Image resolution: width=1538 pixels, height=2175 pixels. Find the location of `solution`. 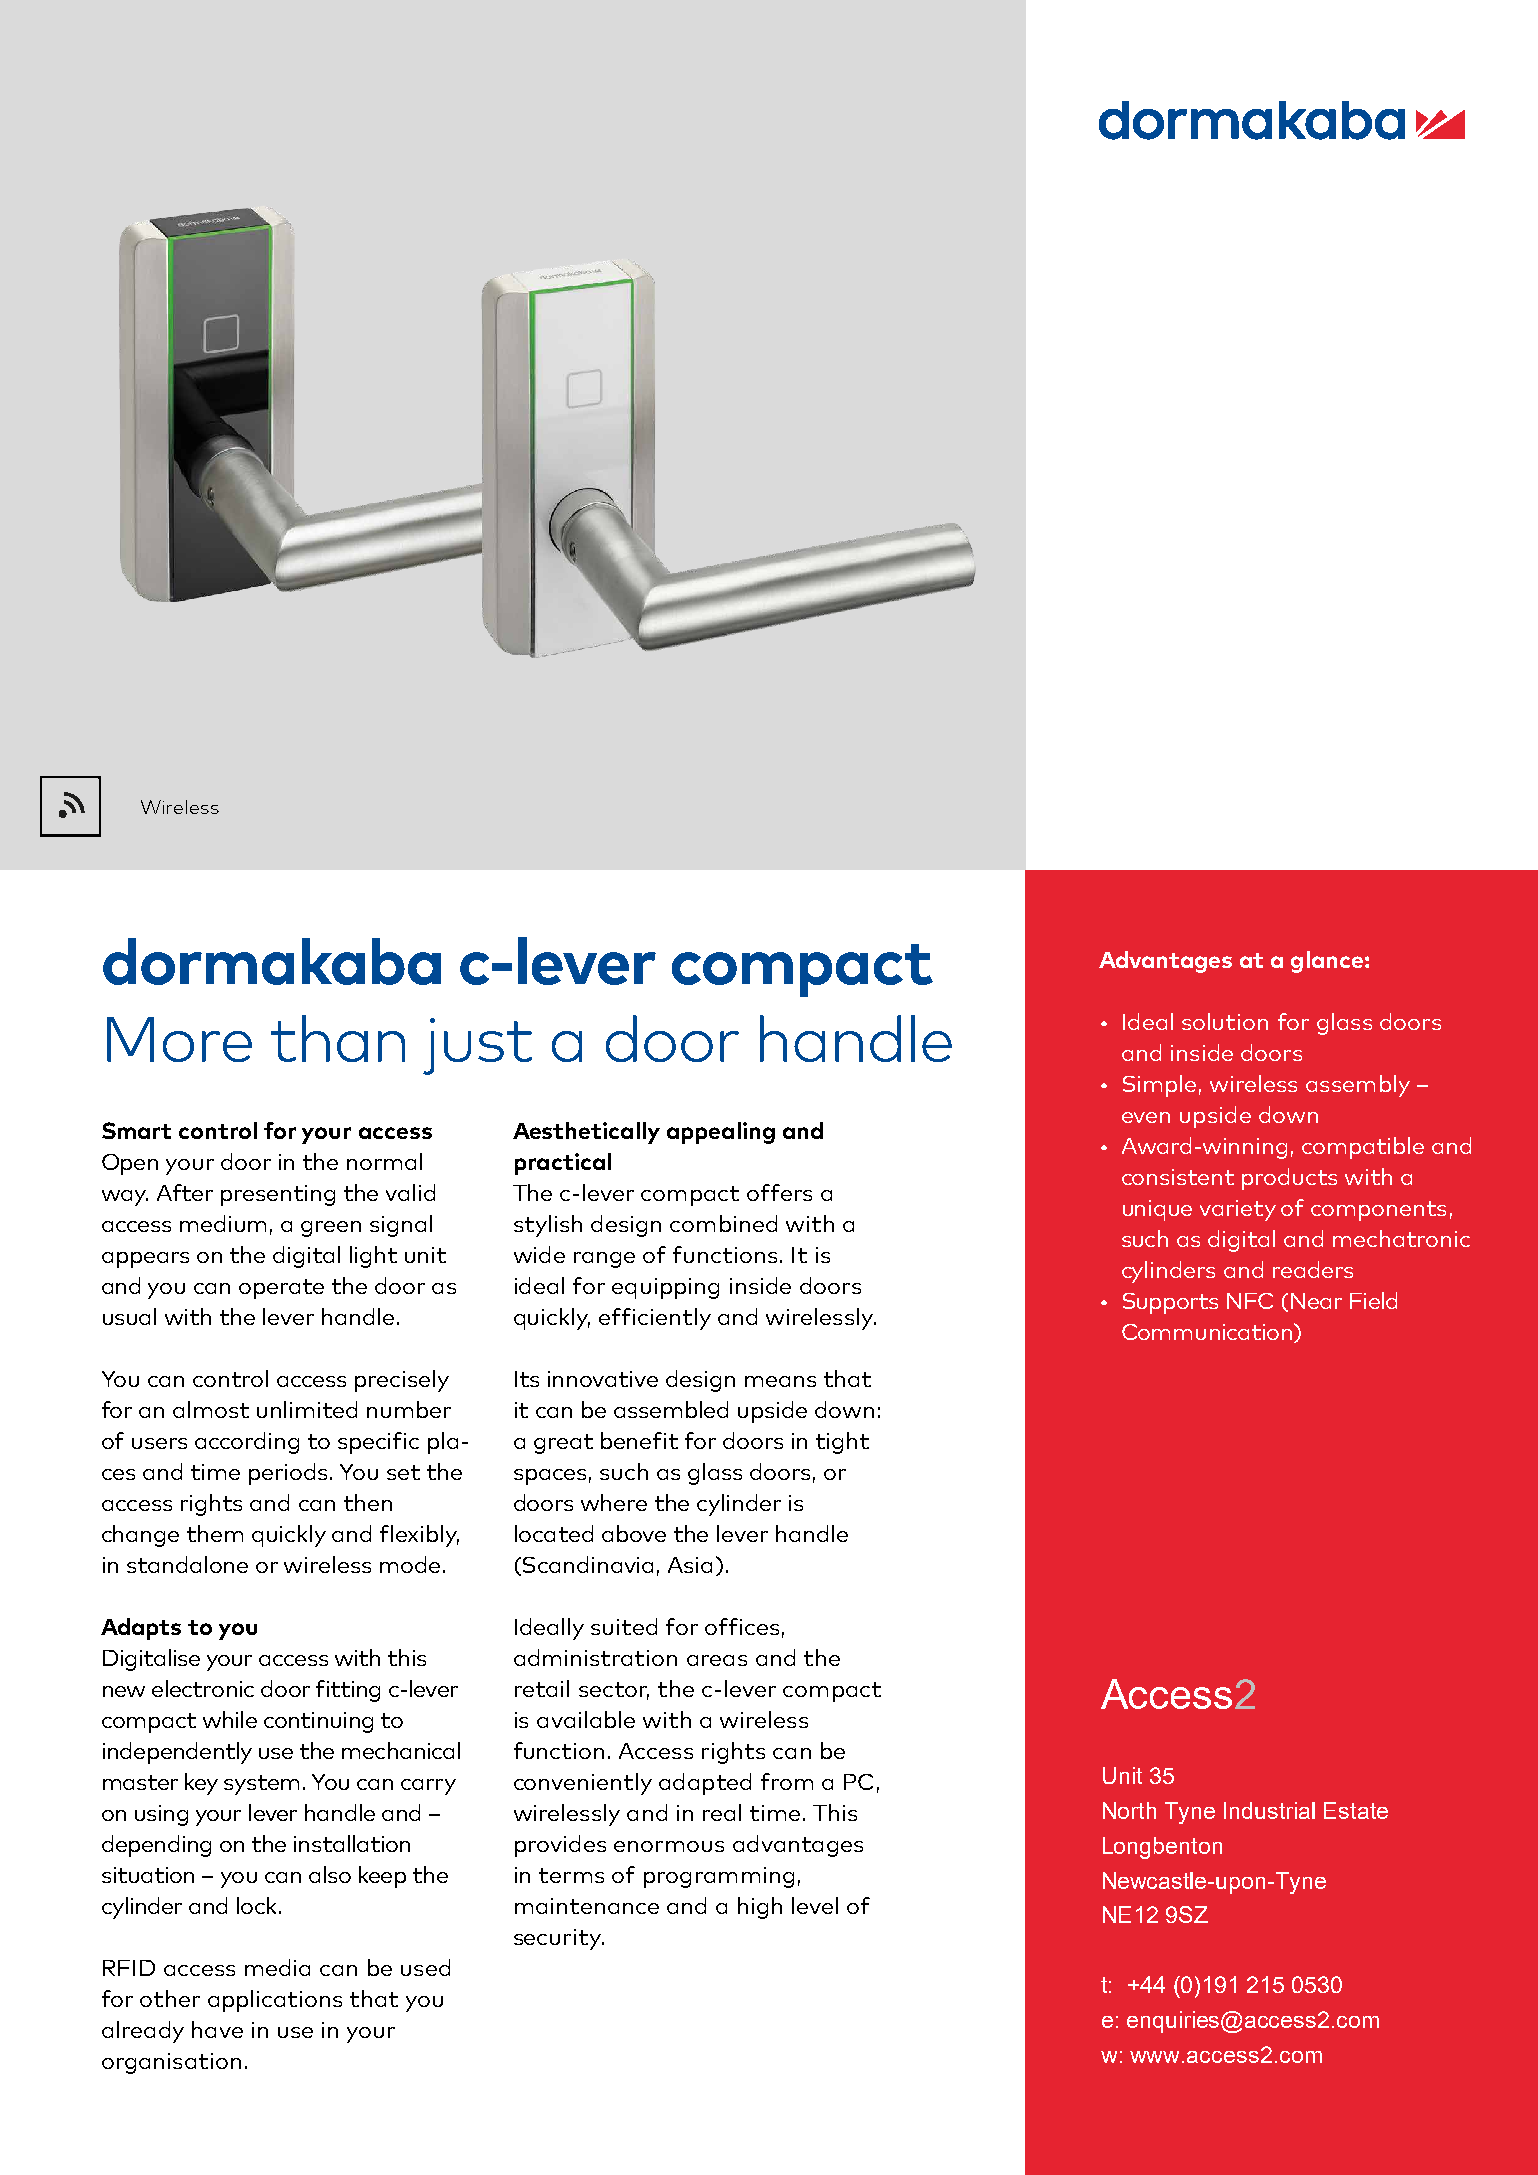

solution is located at coordinates (1225, 1021).
